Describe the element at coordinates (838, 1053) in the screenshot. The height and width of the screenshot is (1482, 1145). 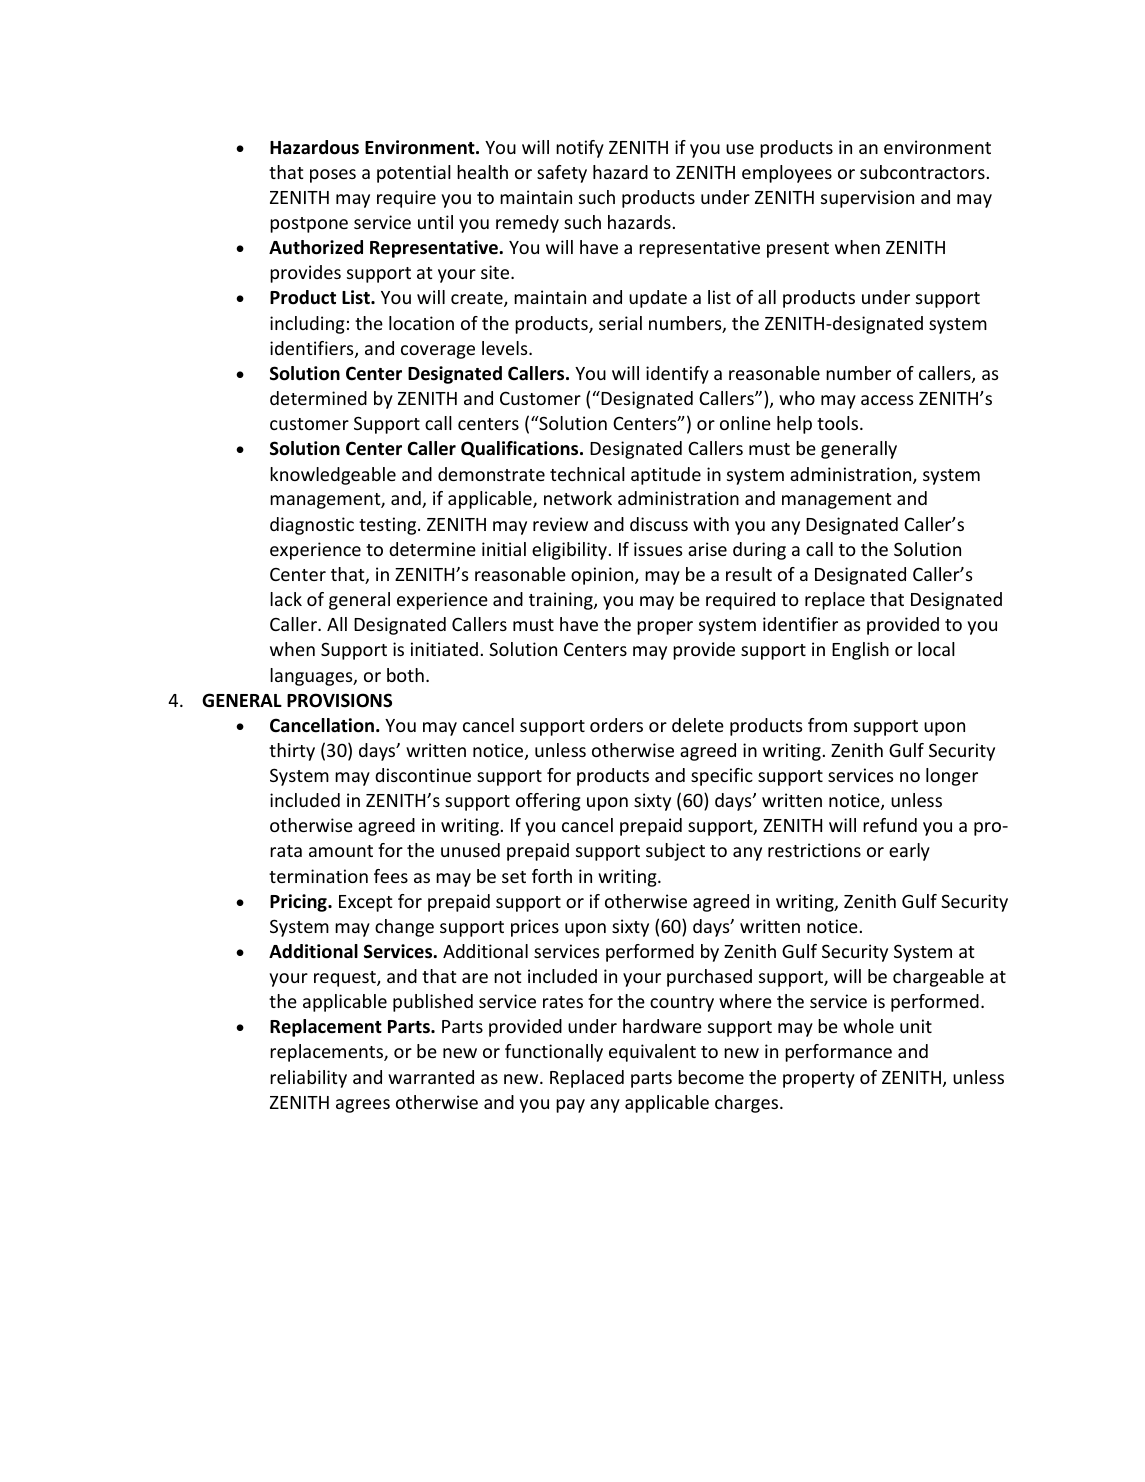
I see `performance` at that location.
